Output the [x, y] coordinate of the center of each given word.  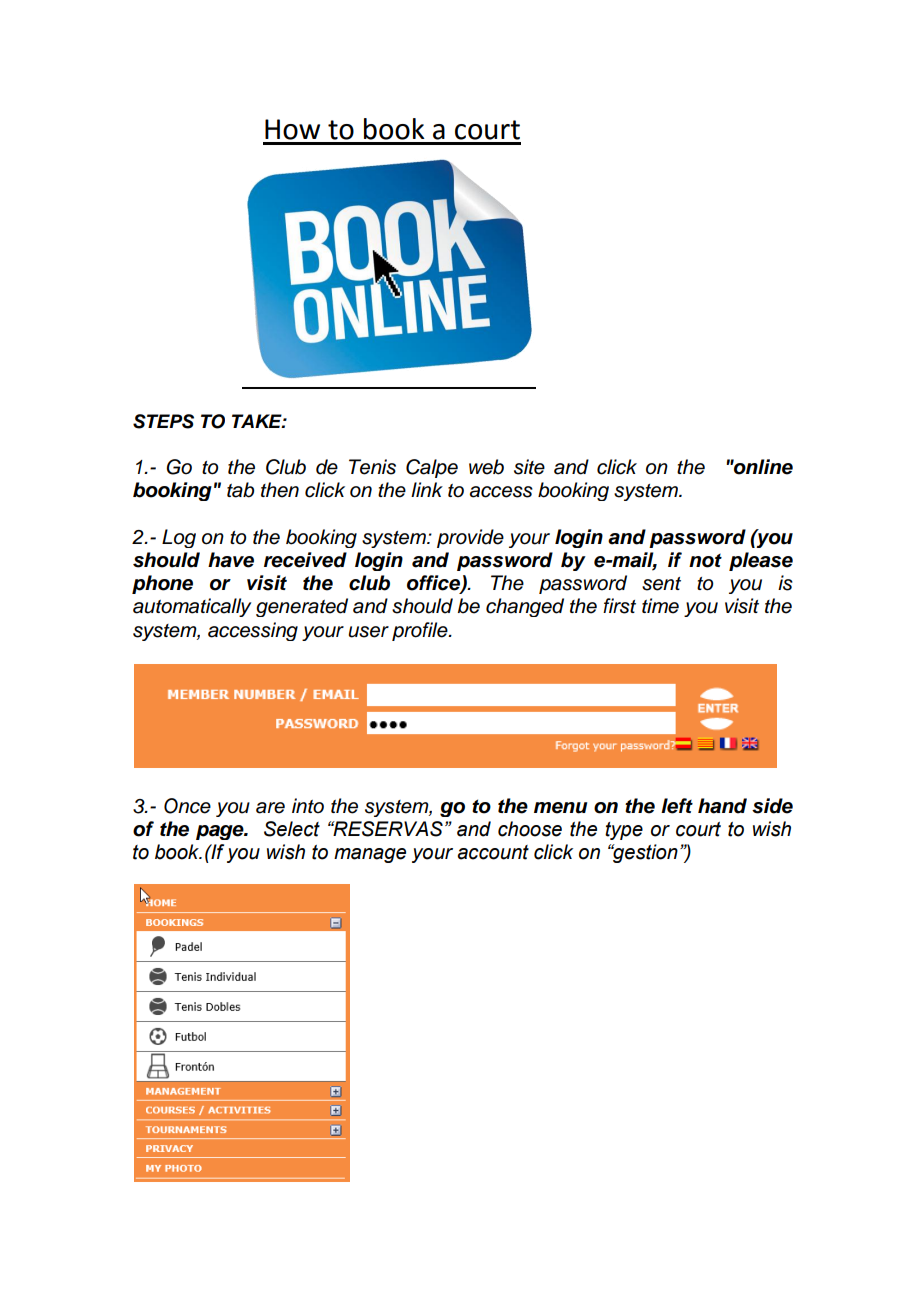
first [619, 606]
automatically [192, 607]
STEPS [163, 421]
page [221, 832]
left [677, 806]
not [705, 561]
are [270, 808]
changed [525, 607]
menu [560, 808]
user [368, 632]
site [529, 467]
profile [421, 631]
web [486, 467]
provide [470, 538]
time [660, 606]
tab [240, 490]
